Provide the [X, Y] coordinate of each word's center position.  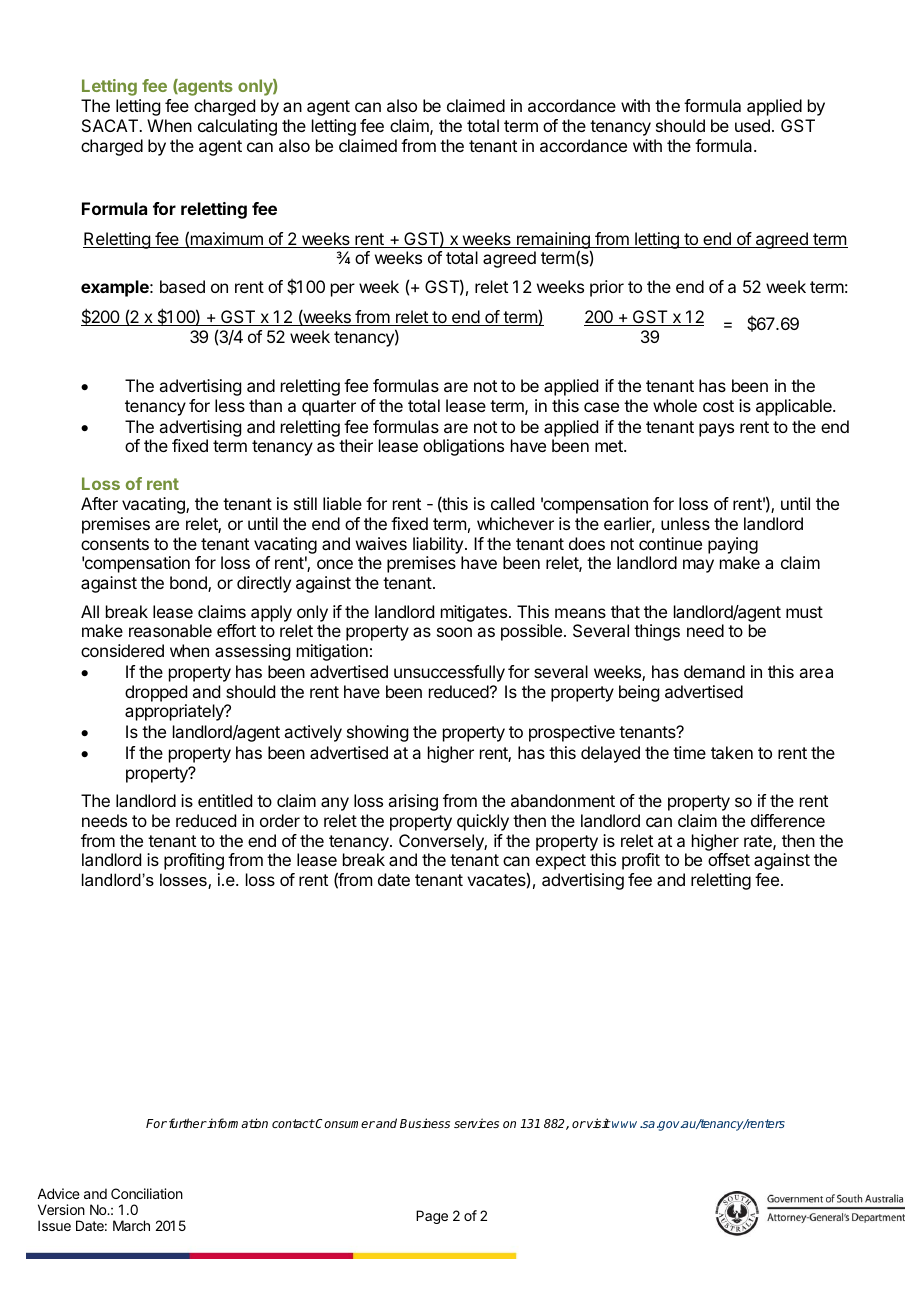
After [99, 503]
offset [729, 859]
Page [432, 1217]
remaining [553, 241]
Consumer [344, 1123]
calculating [237, 127]
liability [438, 545]
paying [733, 545]
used [752, 125]
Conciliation [147, 1193]
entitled [225, 800]
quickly [483, 822]
